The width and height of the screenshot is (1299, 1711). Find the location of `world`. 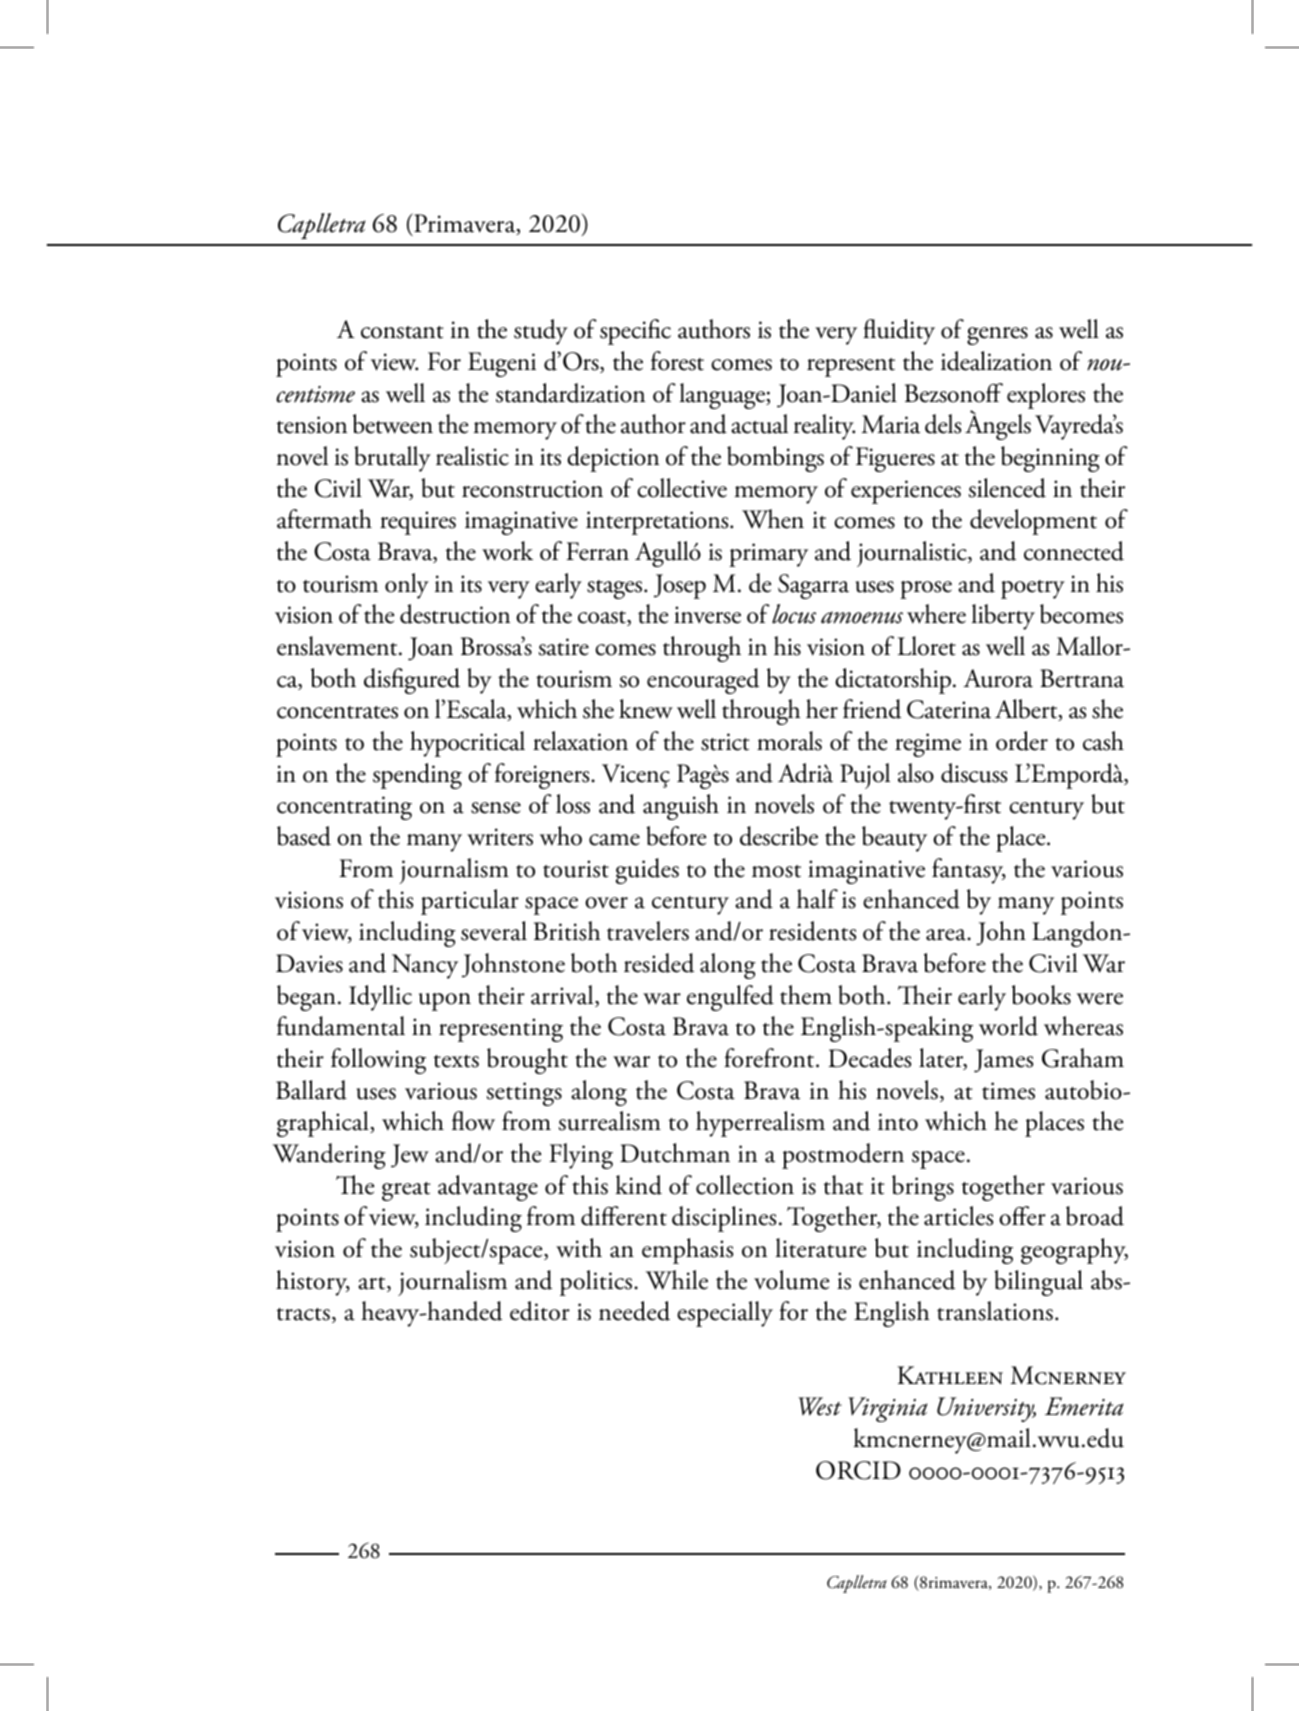

world is located at coordinates (1008, 1026).
